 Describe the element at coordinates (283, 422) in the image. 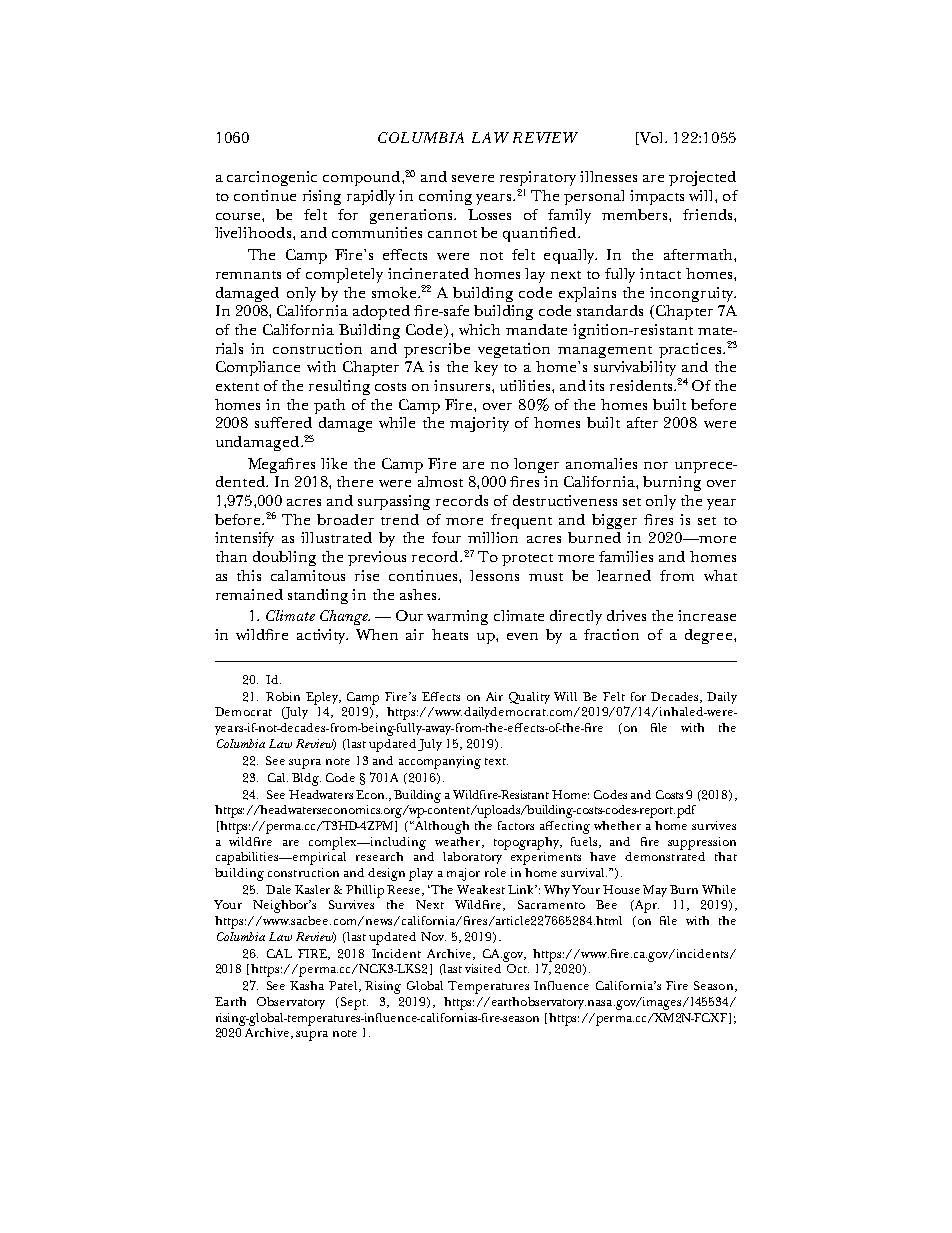

I see `suffered` at that location.
